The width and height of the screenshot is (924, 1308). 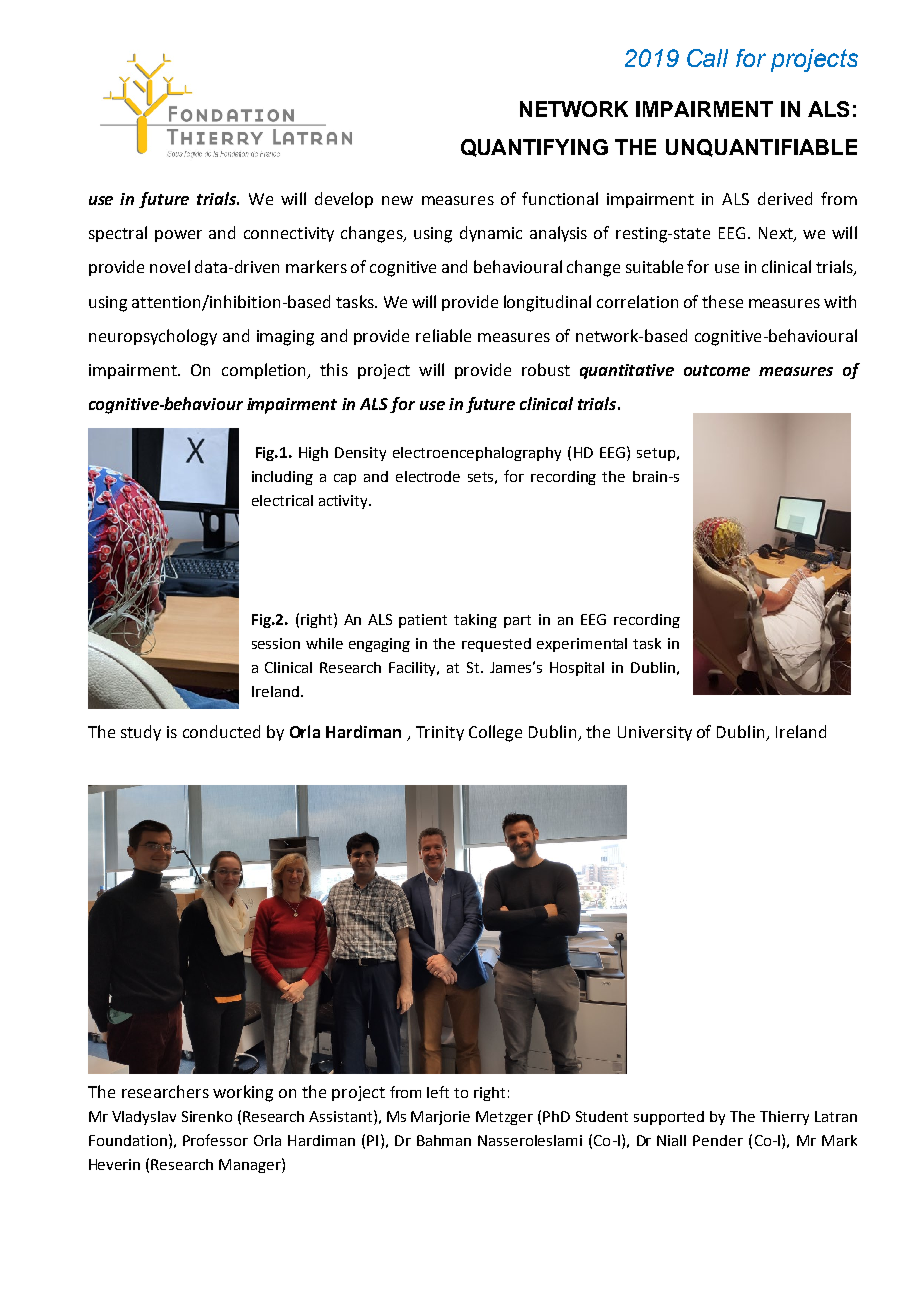 What do you see at coordinates (655, 733) in the screenshot?
I see `University` at bounding box center [655, 733].
